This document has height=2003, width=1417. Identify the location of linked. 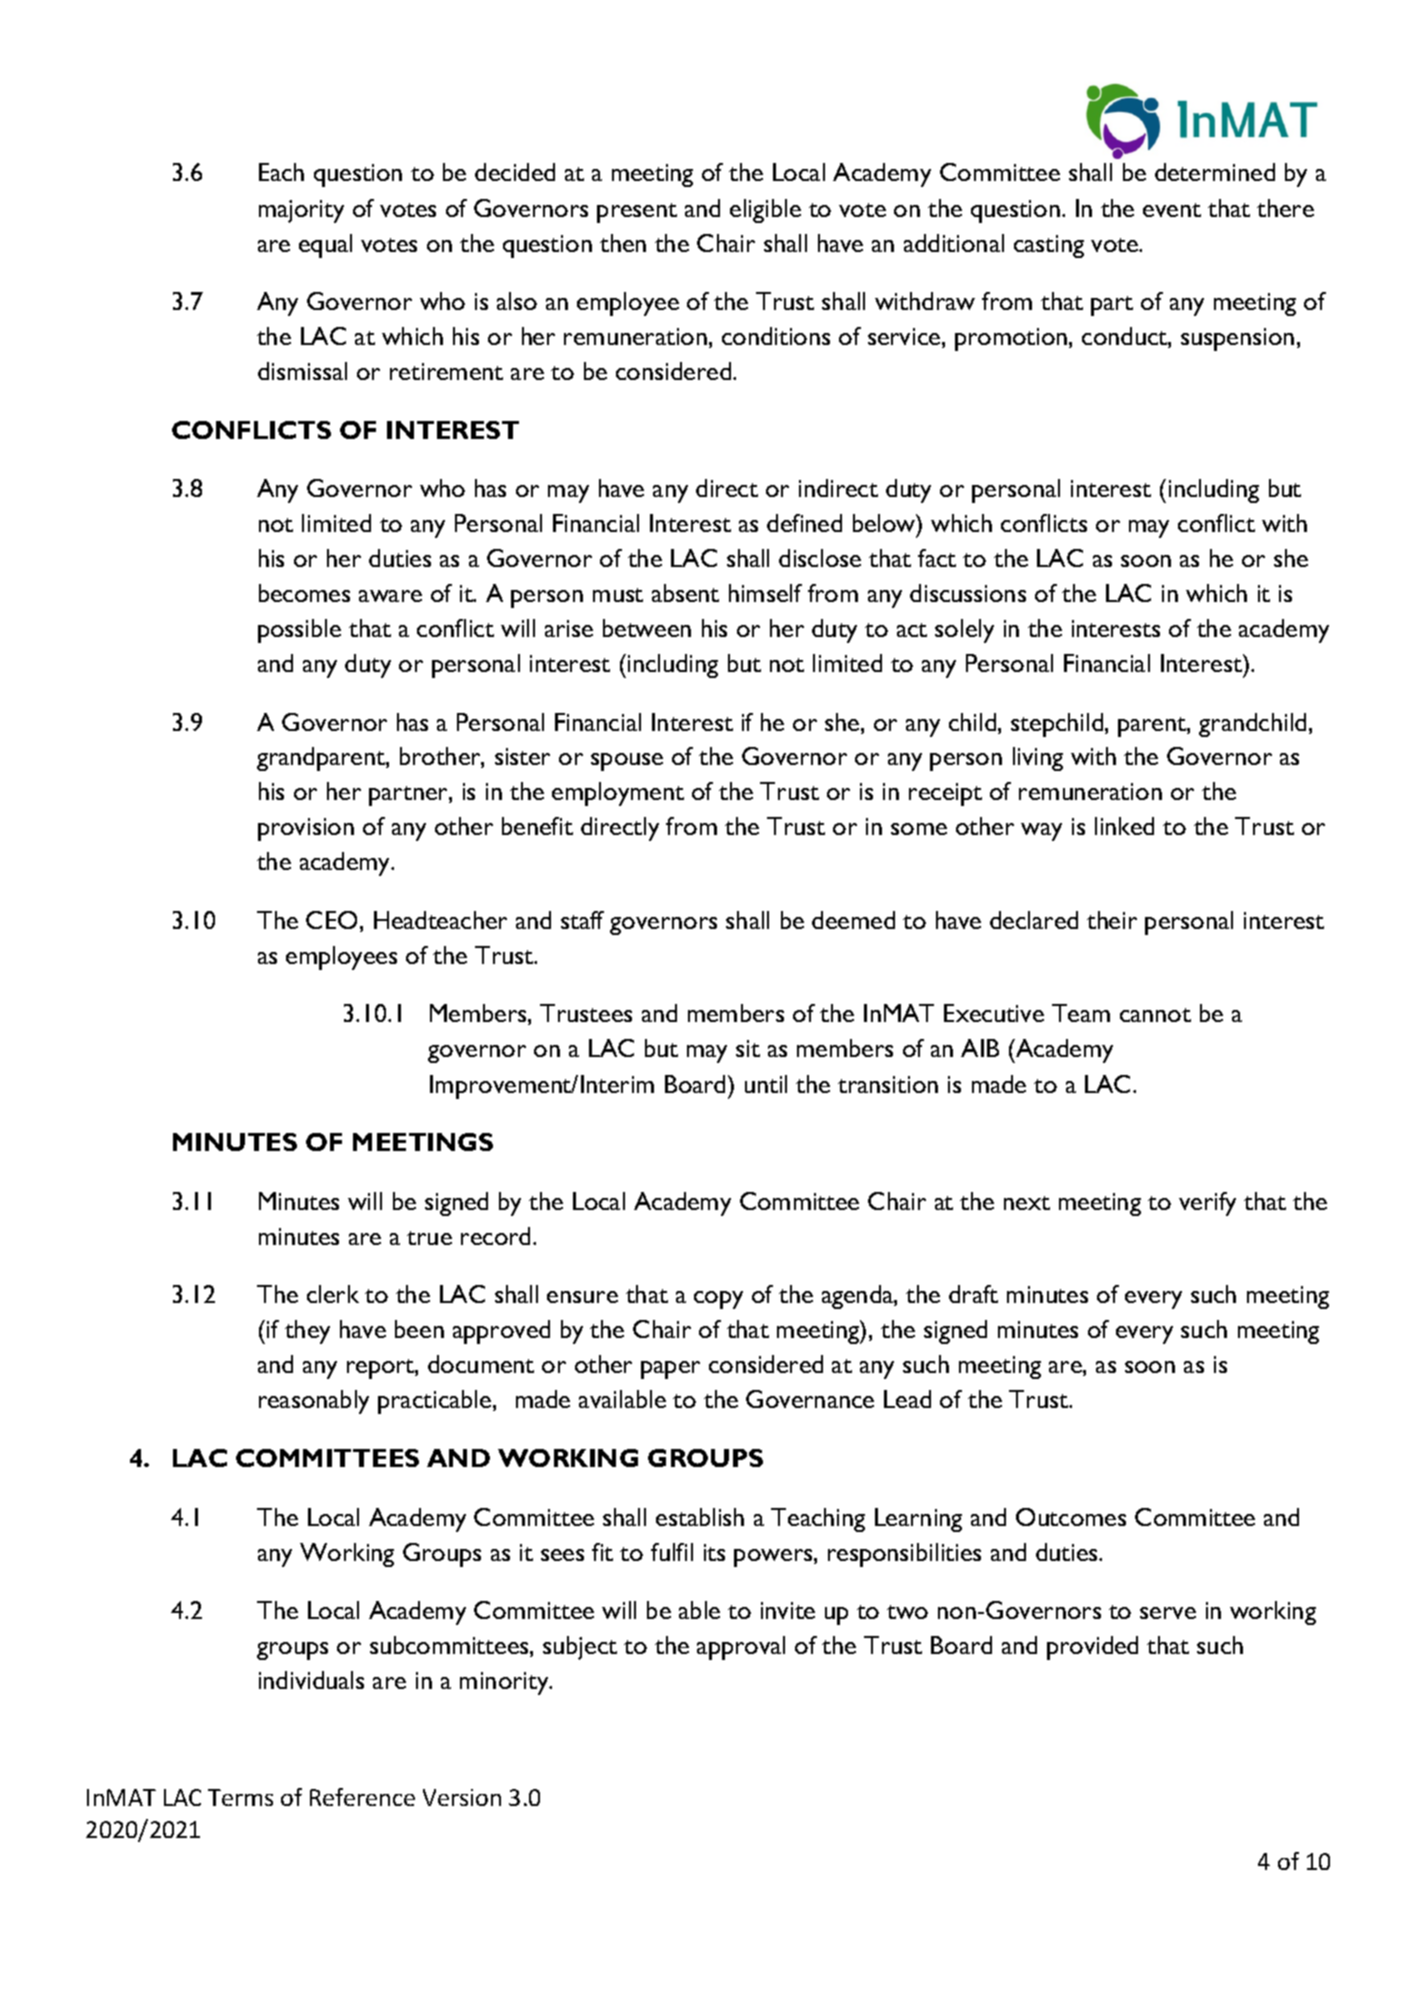
(1124, 826).
